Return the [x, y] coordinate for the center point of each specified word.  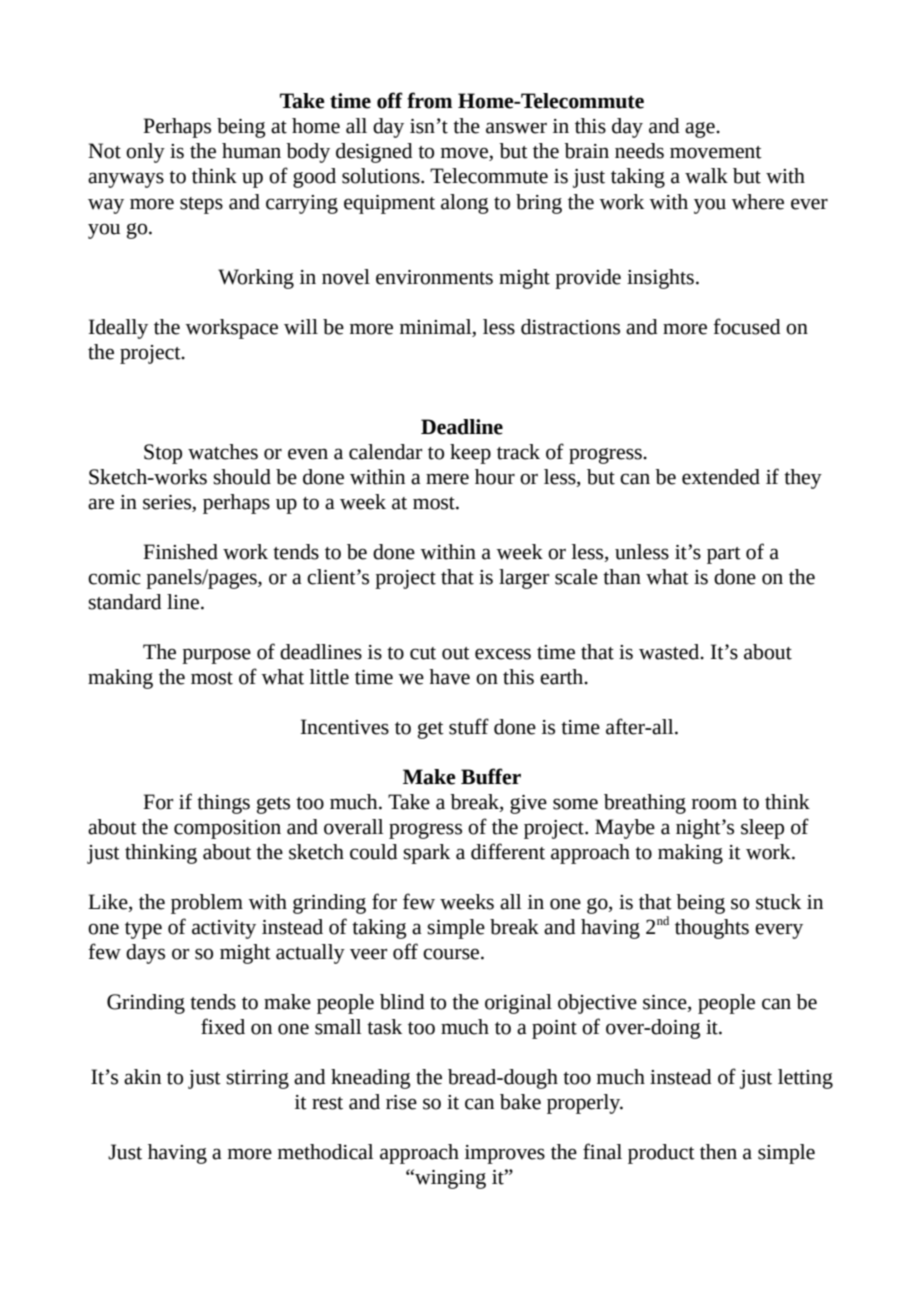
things [223, 804]
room [714, 804]
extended [721, 477]
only [145, 153]
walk [706, 176]
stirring [257, 1079]
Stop [163, 454]
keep [470, 454]
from [429, 100]
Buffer [491, 776]
